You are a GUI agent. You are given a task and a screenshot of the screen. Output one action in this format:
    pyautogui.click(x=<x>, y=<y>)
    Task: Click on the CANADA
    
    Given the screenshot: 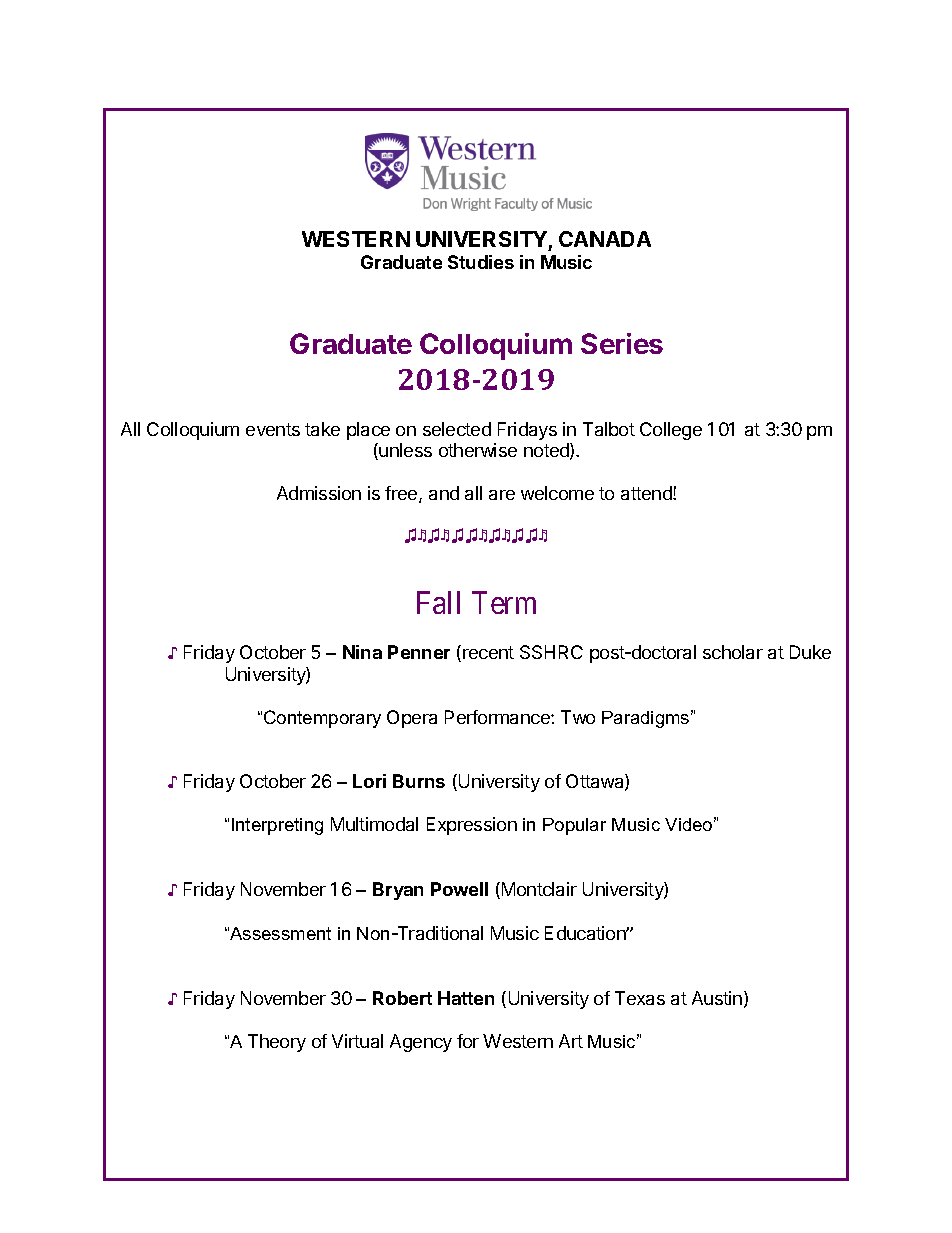 What is the action you would take?
    pyautogui.click(x=605, y=239)
